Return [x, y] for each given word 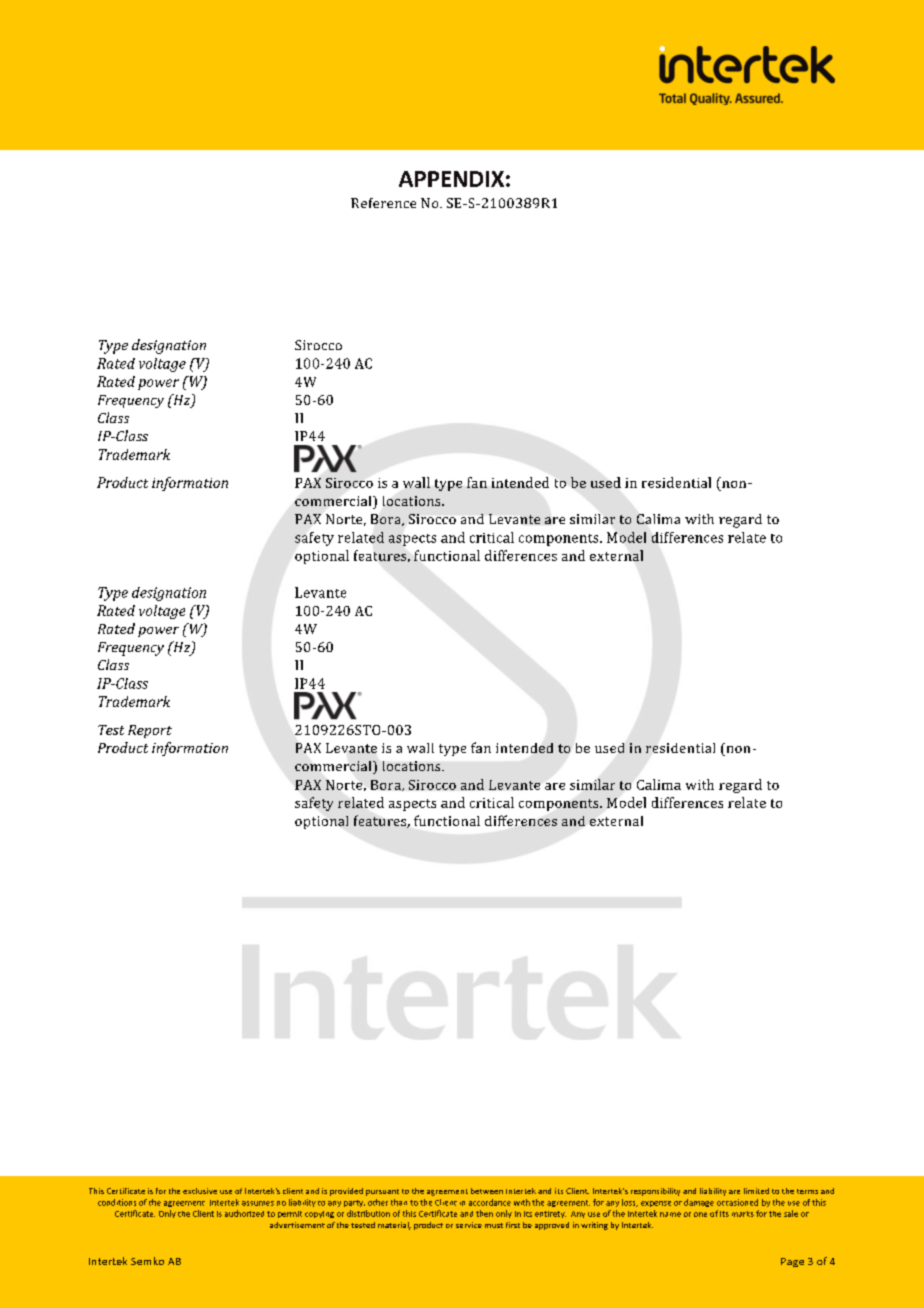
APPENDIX [451, 179]
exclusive [200, 1191]
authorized [244, 1213]
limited [756, 1191]
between [487, 1191]
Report [150, 731]
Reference [383, 203]
